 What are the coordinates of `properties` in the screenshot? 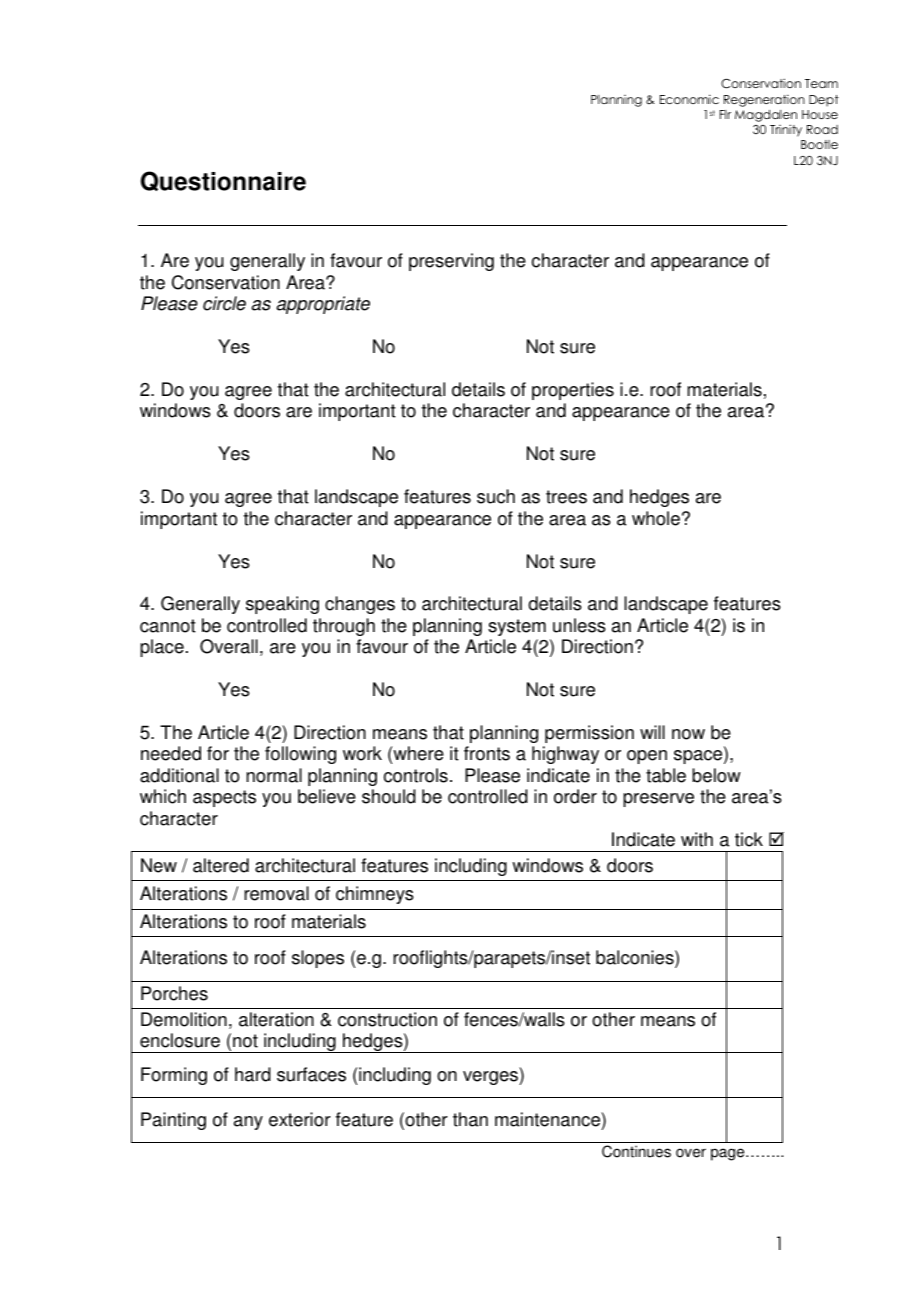 It's located at (573, 391).
